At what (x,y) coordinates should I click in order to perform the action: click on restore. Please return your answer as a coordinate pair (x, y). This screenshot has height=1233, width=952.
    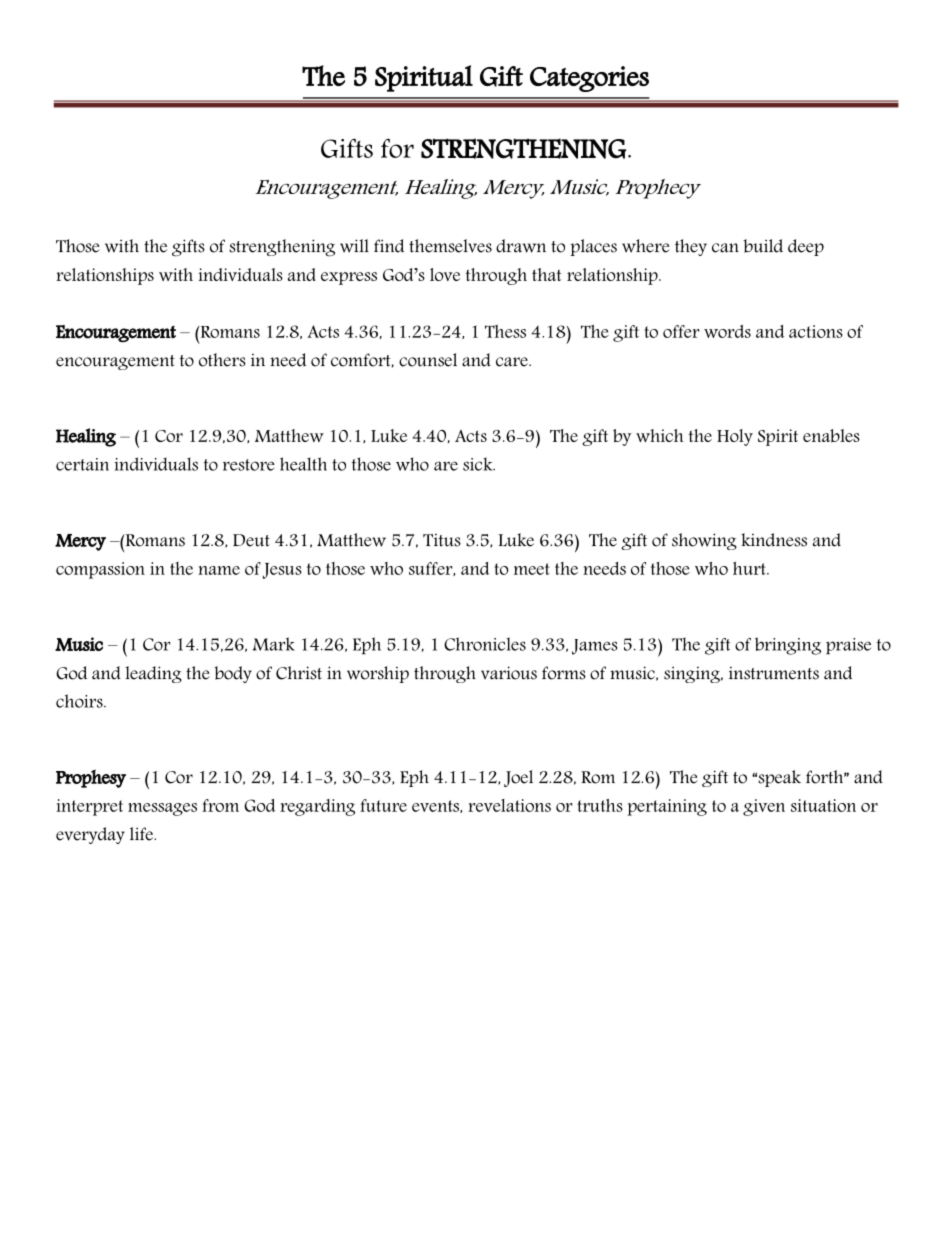
    Looking at the image, I should click on (248, 465).
